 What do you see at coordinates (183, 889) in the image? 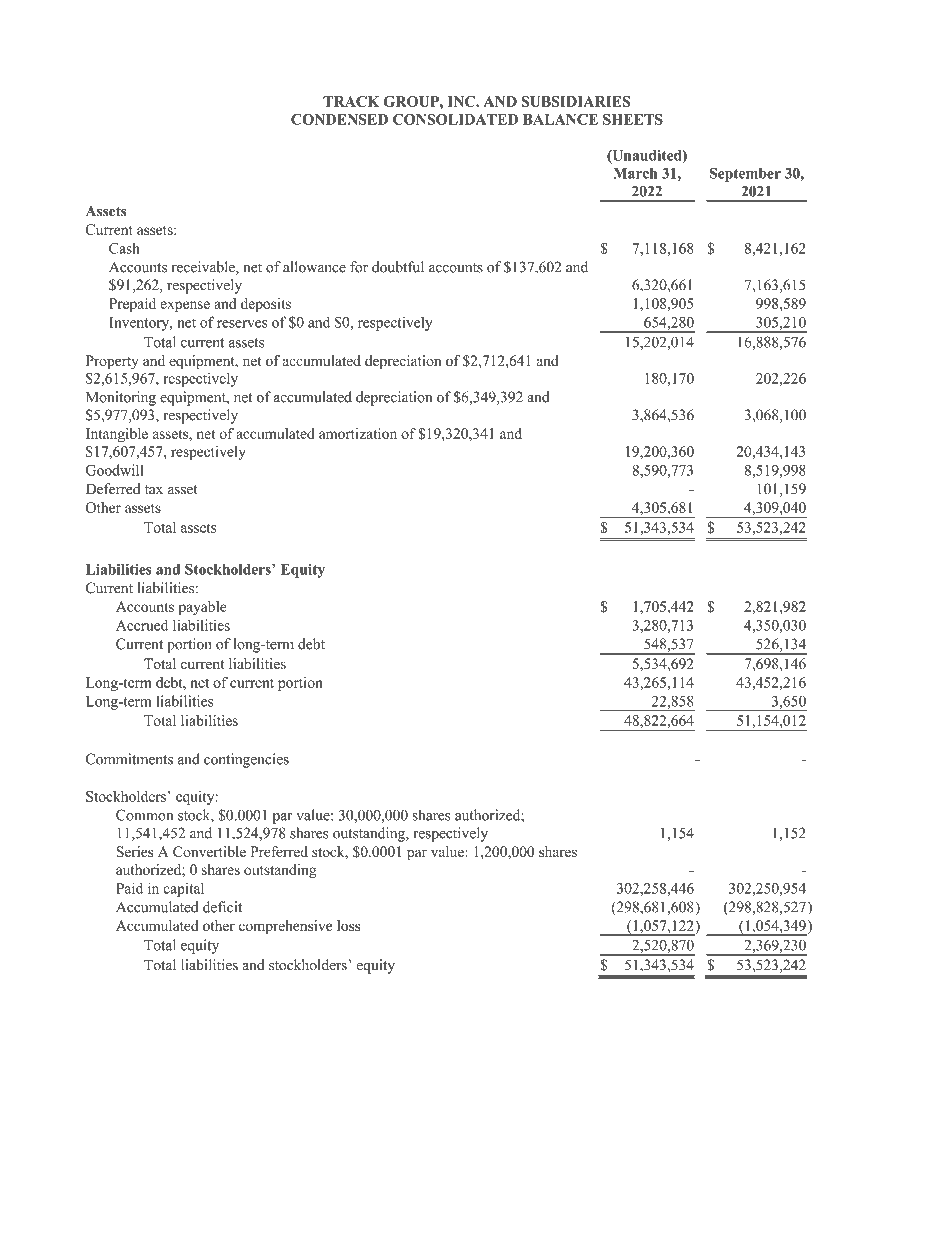
I see `capital` at bounding box center [183, 889].
